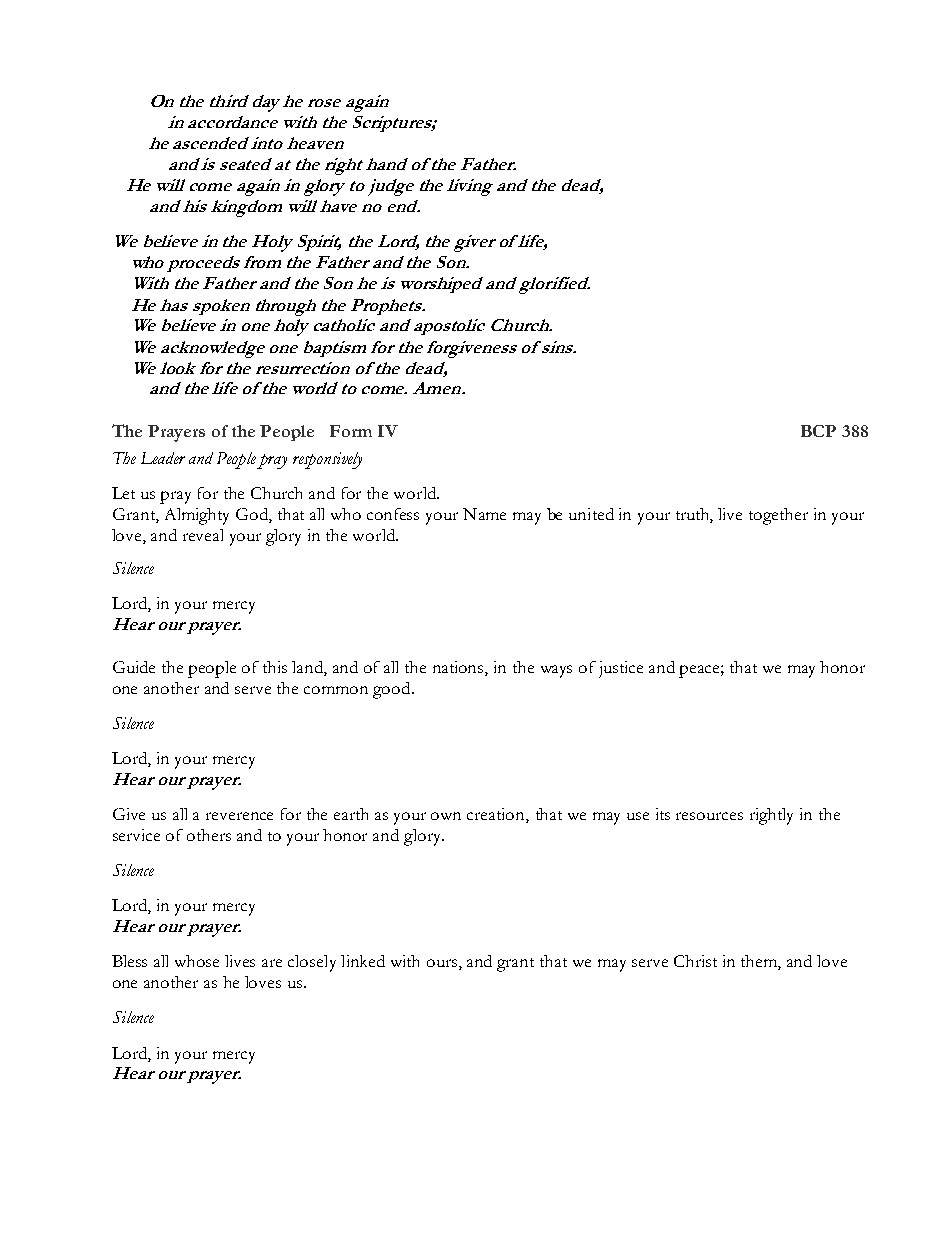 The width and height of the page is (952, 1233). What do you see at coordinates (695, 961) in the page?
I see `Christ` at bounding box center [695, 961].
